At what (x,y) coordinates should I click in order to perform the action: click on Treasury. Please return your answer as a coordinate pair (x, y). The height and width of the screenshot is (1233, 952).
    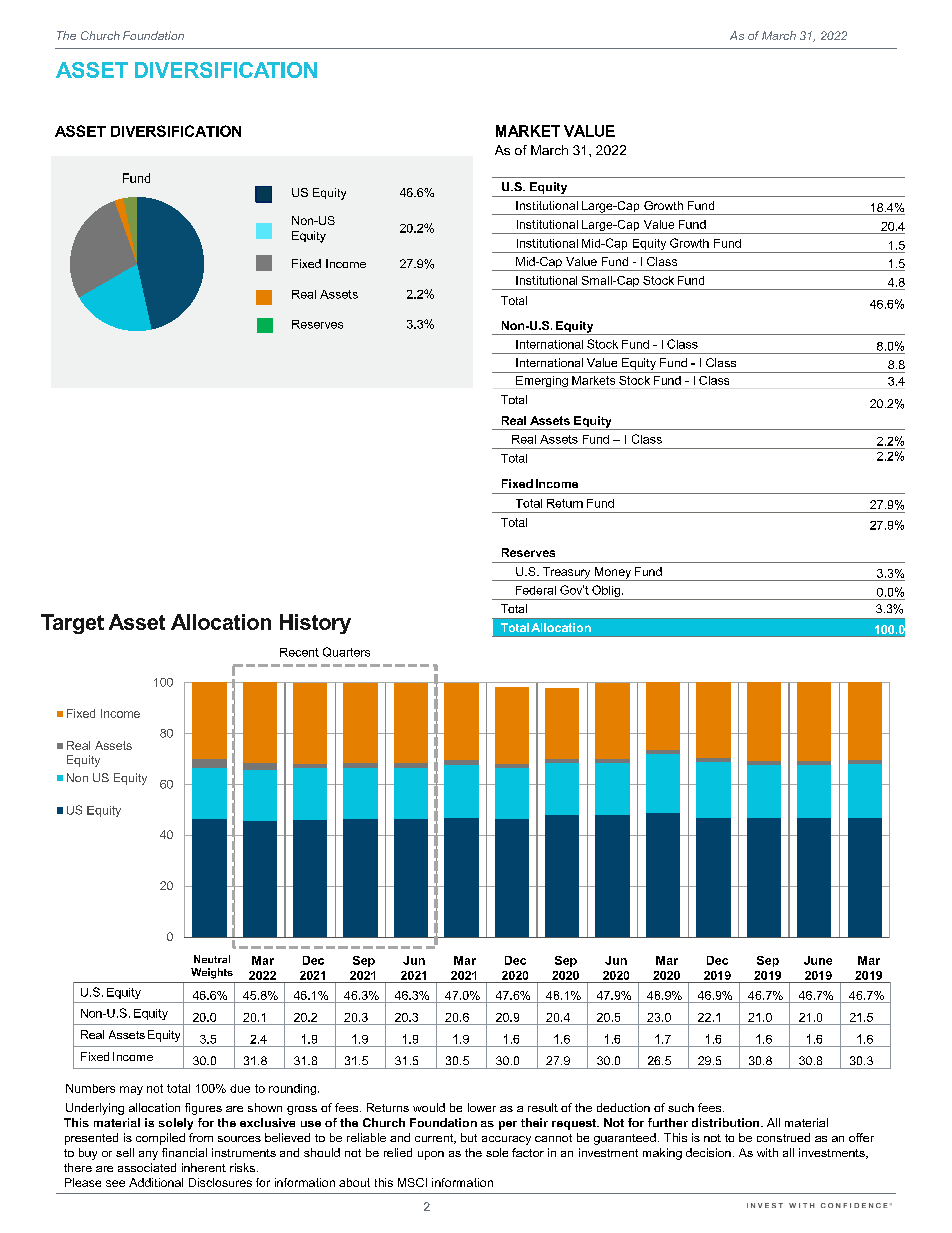
    Looking at the image, I should click on (567, 574).
